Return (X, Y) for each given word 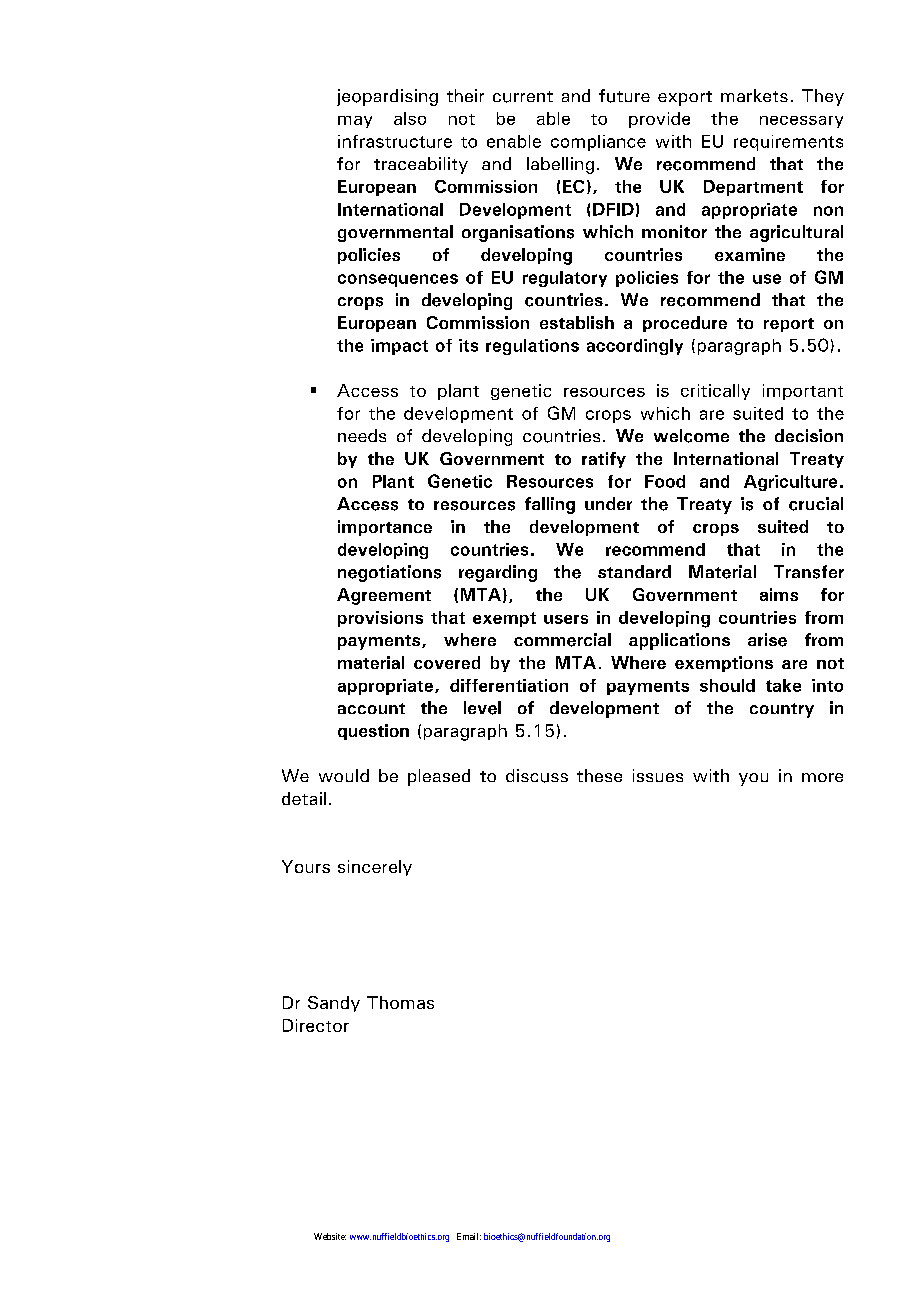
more (822, 777)
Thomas (400, 1002)
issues (658, 775)
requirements (788, 143)
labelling (560, 165)
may (355, 122)
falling (550, 505)
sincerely (375, 868)
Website (330, 1236)
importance (385, 528)
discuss (537, 776)
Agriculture (790, 483)
